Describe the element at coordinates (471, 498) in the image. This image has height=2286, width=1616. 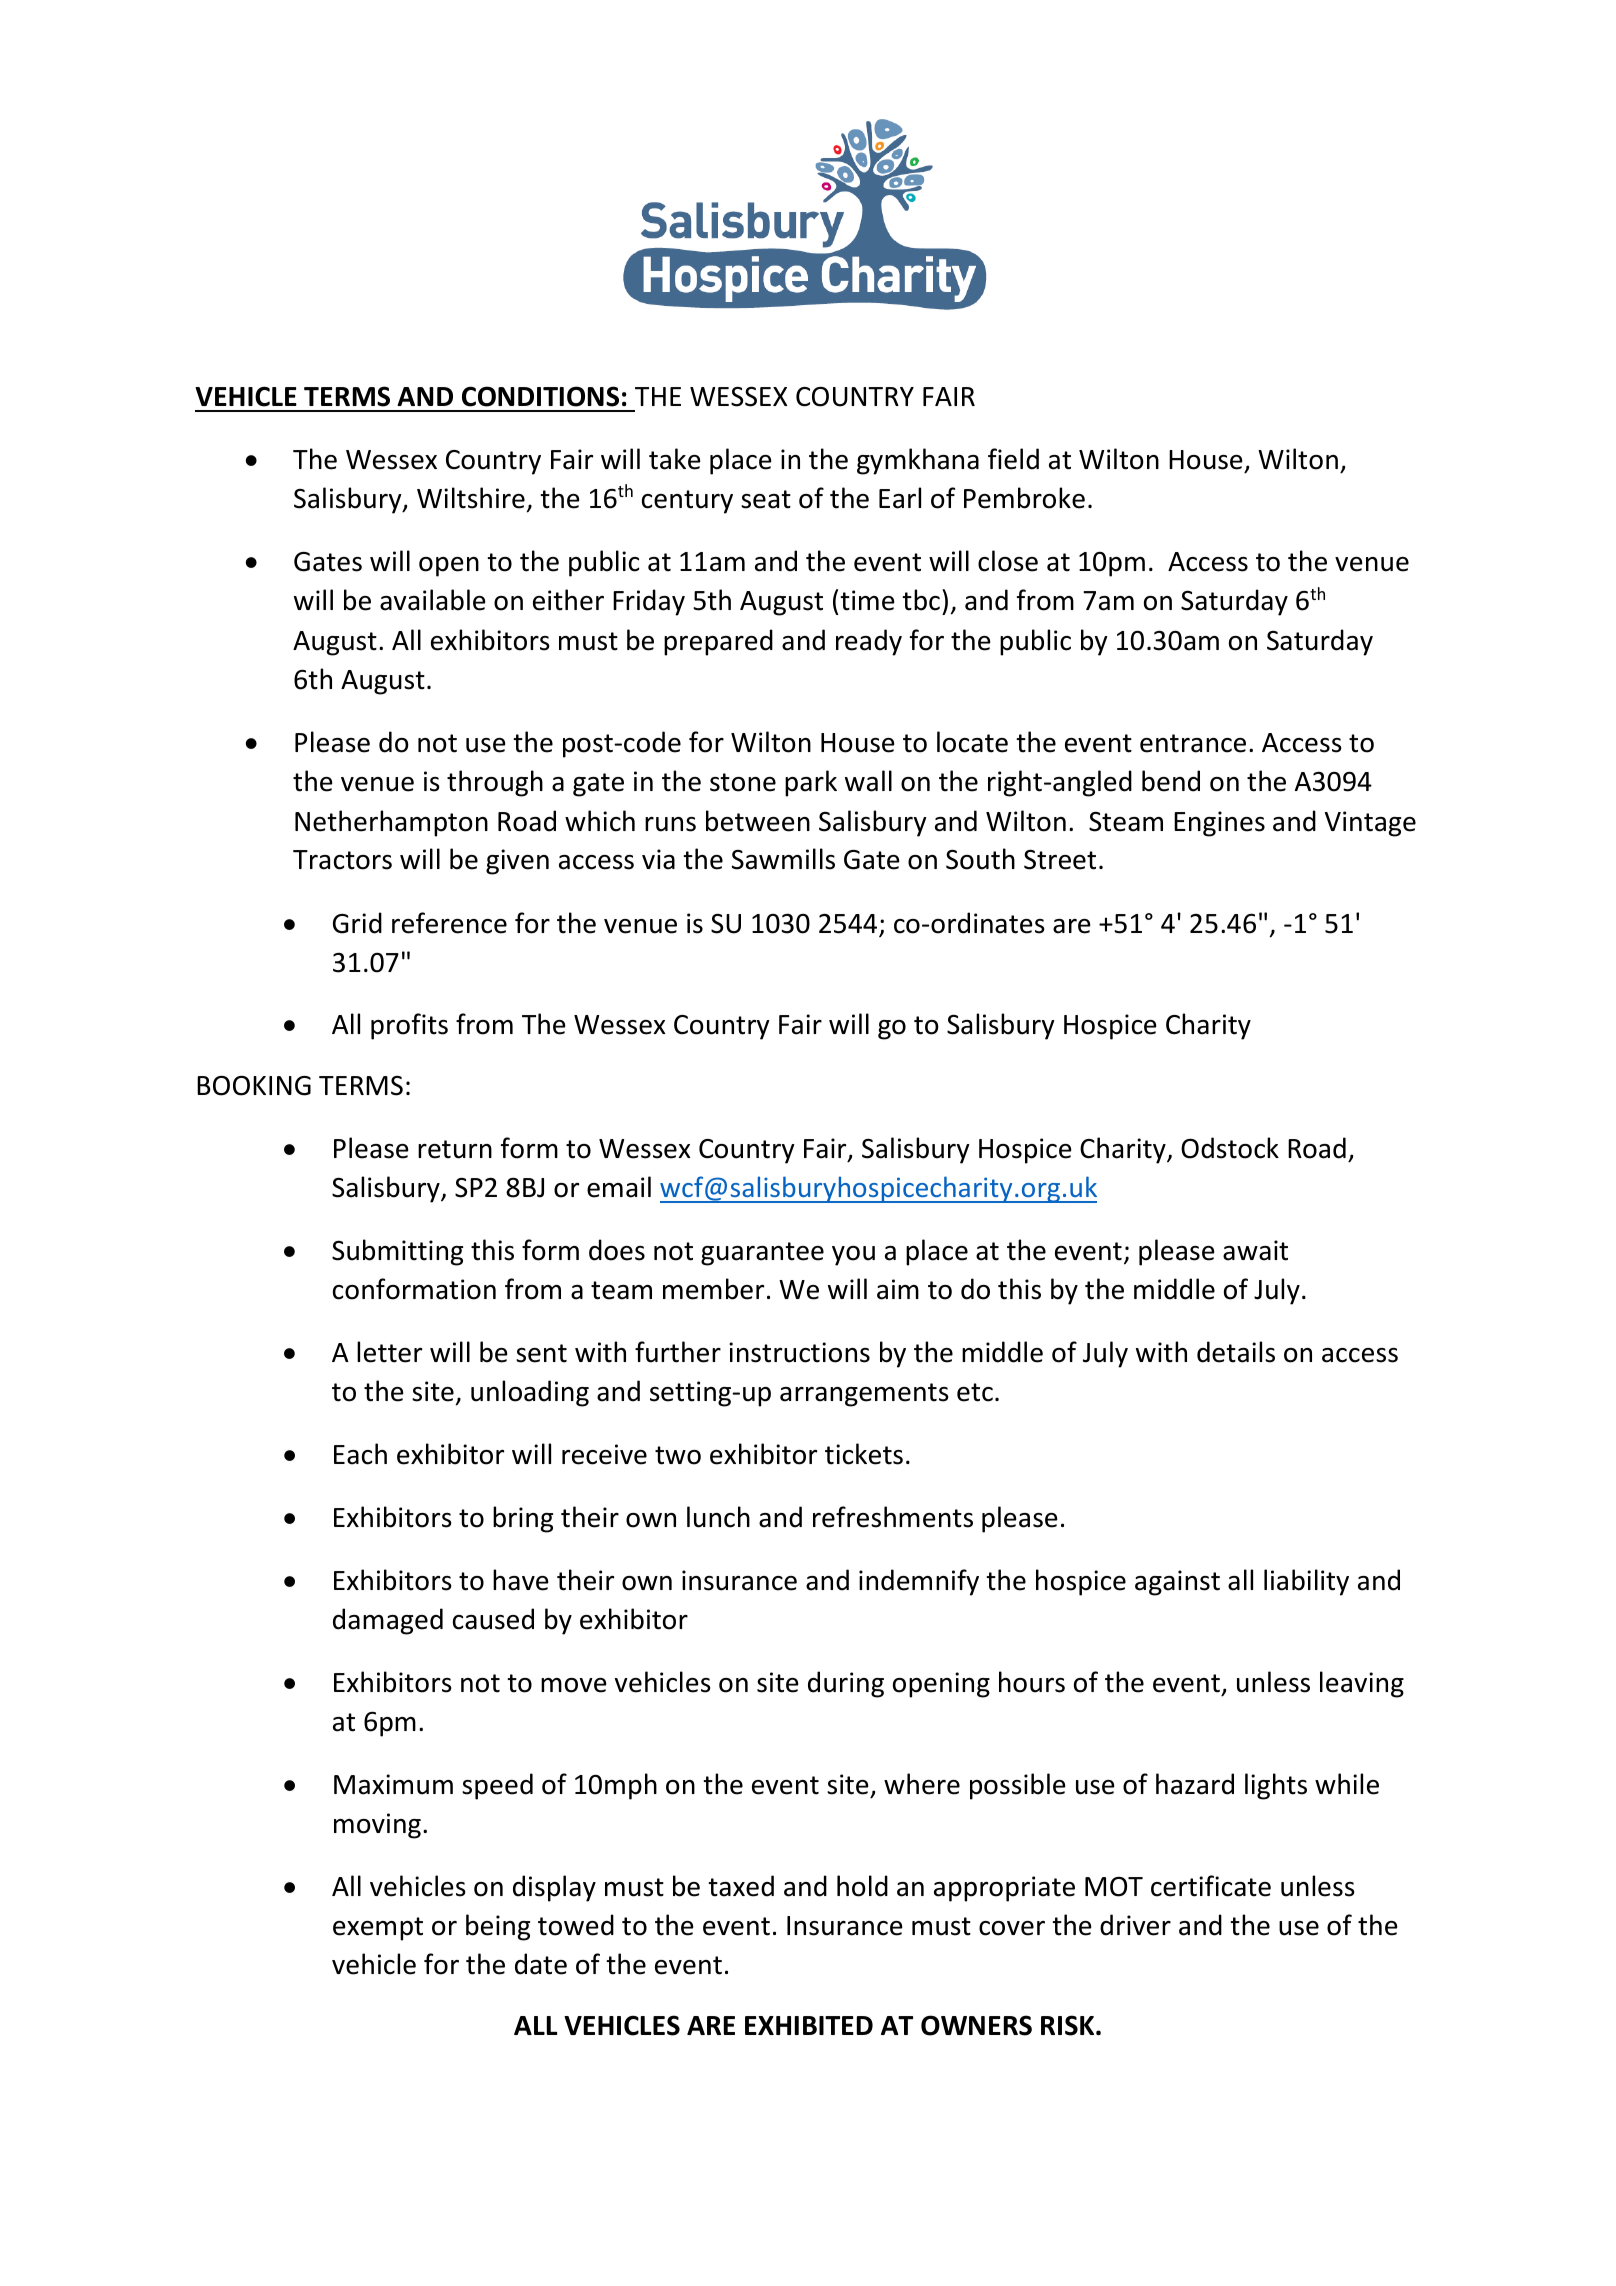
I see `Wiltshire` at that location.
